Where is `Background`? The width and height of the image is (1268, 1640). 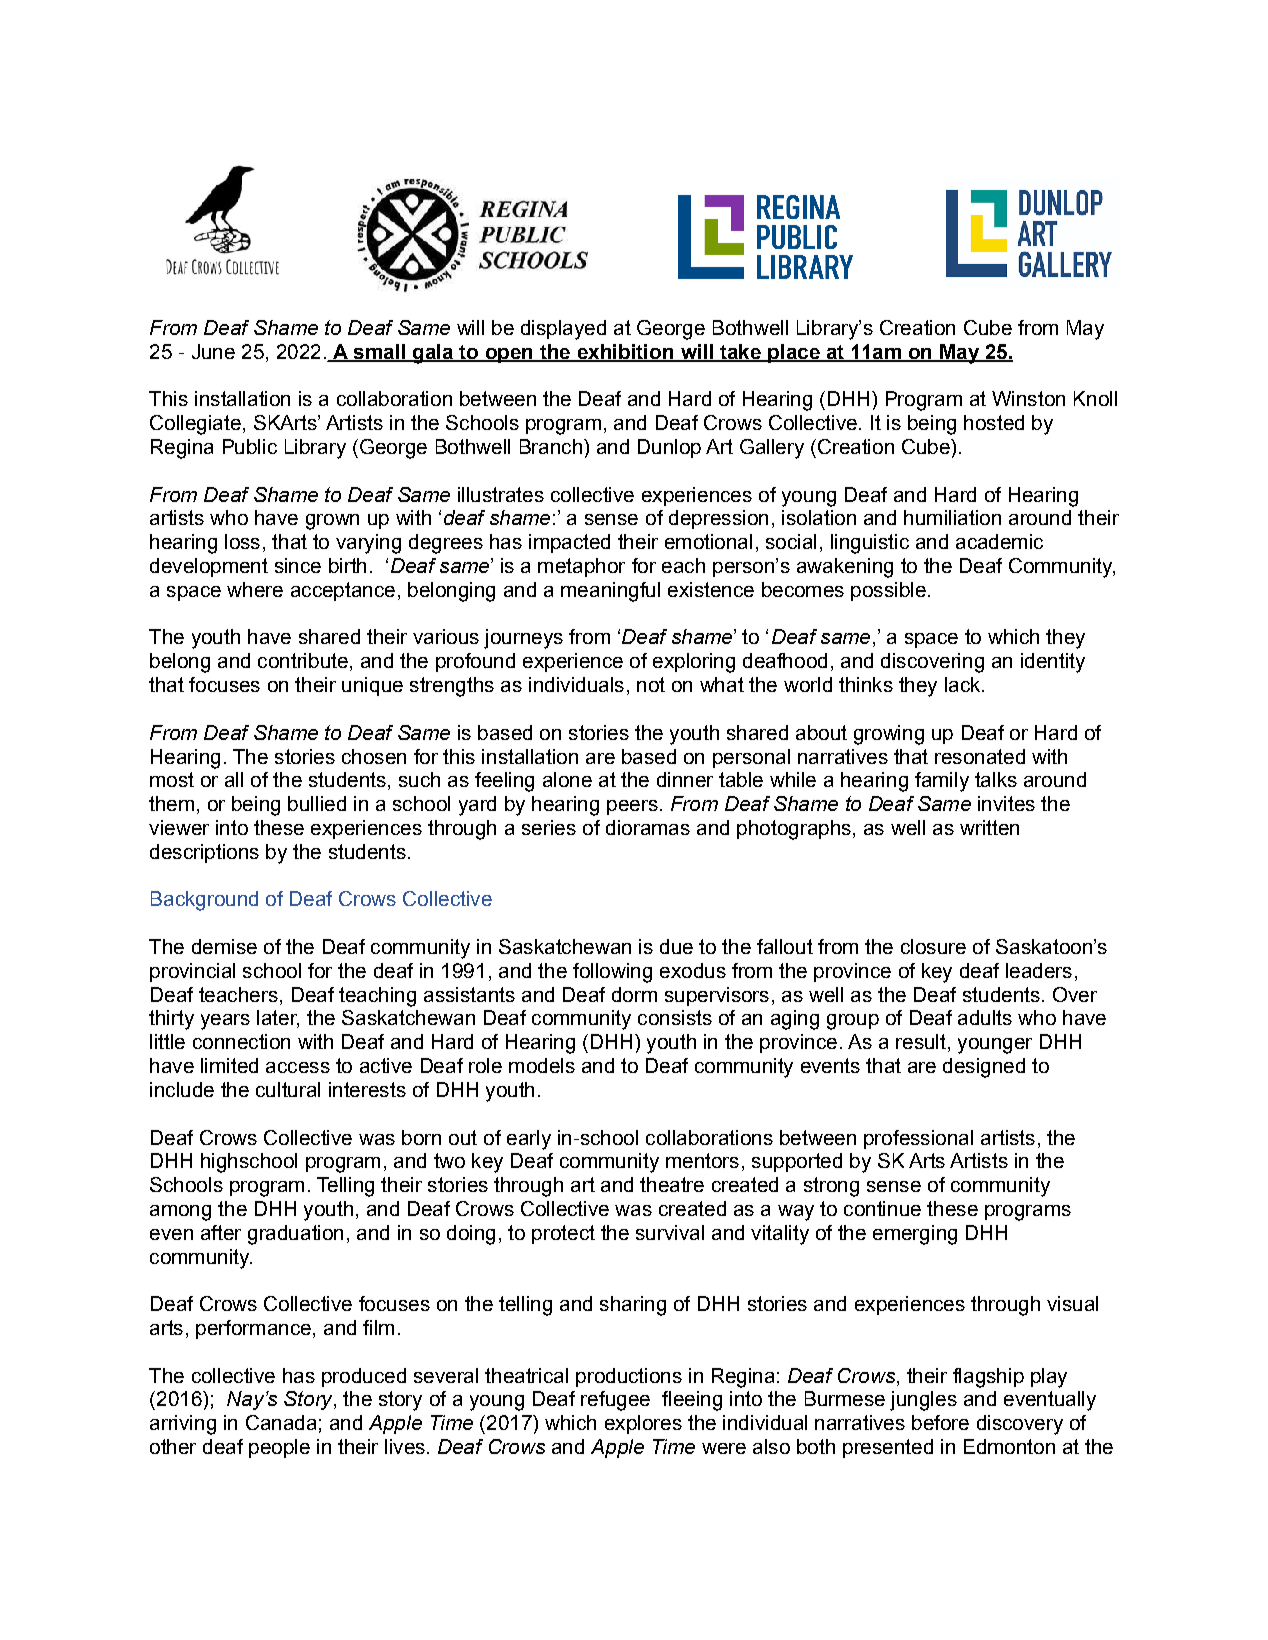 Background is located at coordinates (204, 901).
